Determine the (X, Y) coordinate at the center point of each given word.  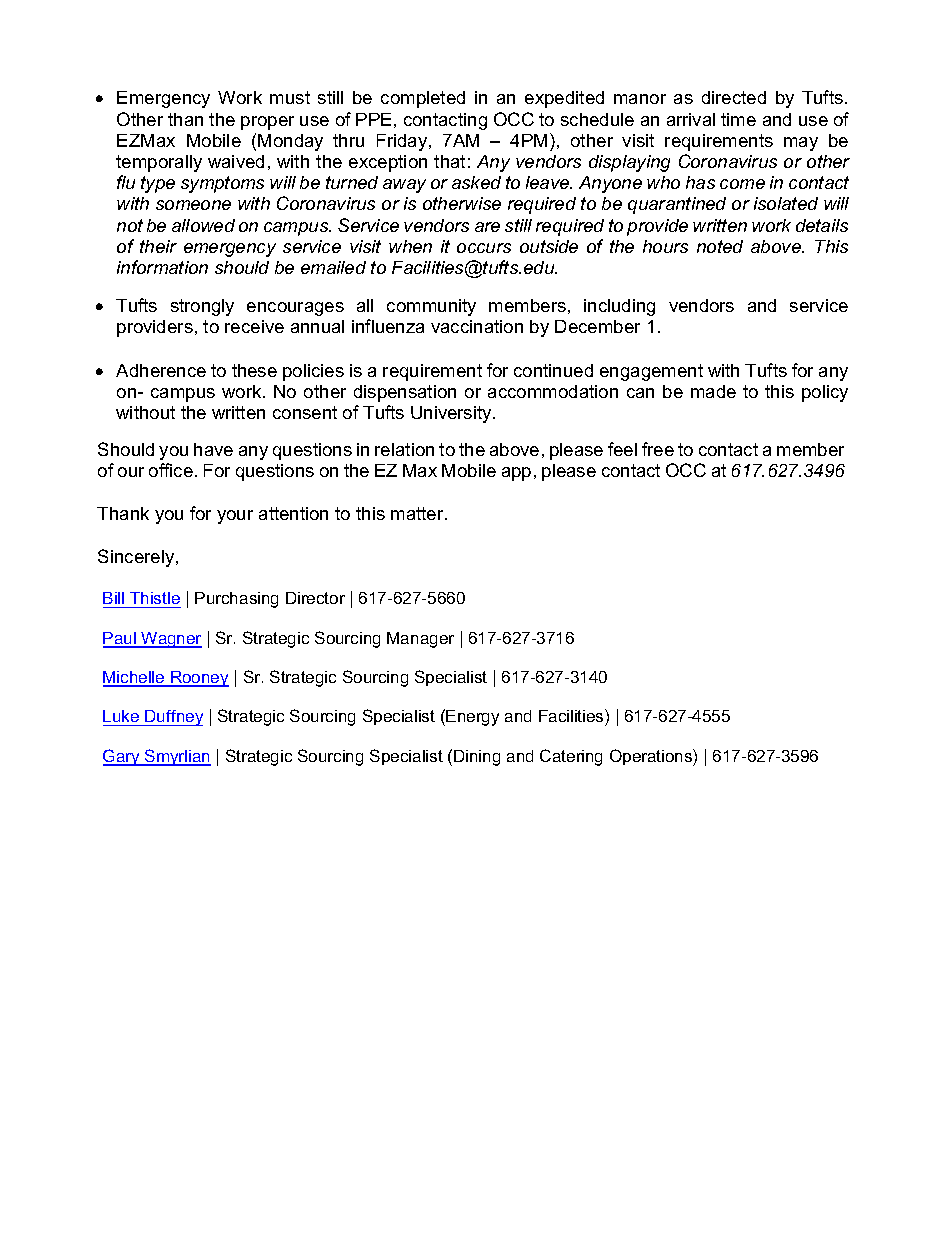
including (619, 307)
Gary (122, 757)
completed (423, 99)
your (235, 517)
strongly (202, 307)
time (738, 119)
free (658, 449)
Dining (477, 758)
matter (418, 513)
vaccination (477, 326)
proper (267, 123)
